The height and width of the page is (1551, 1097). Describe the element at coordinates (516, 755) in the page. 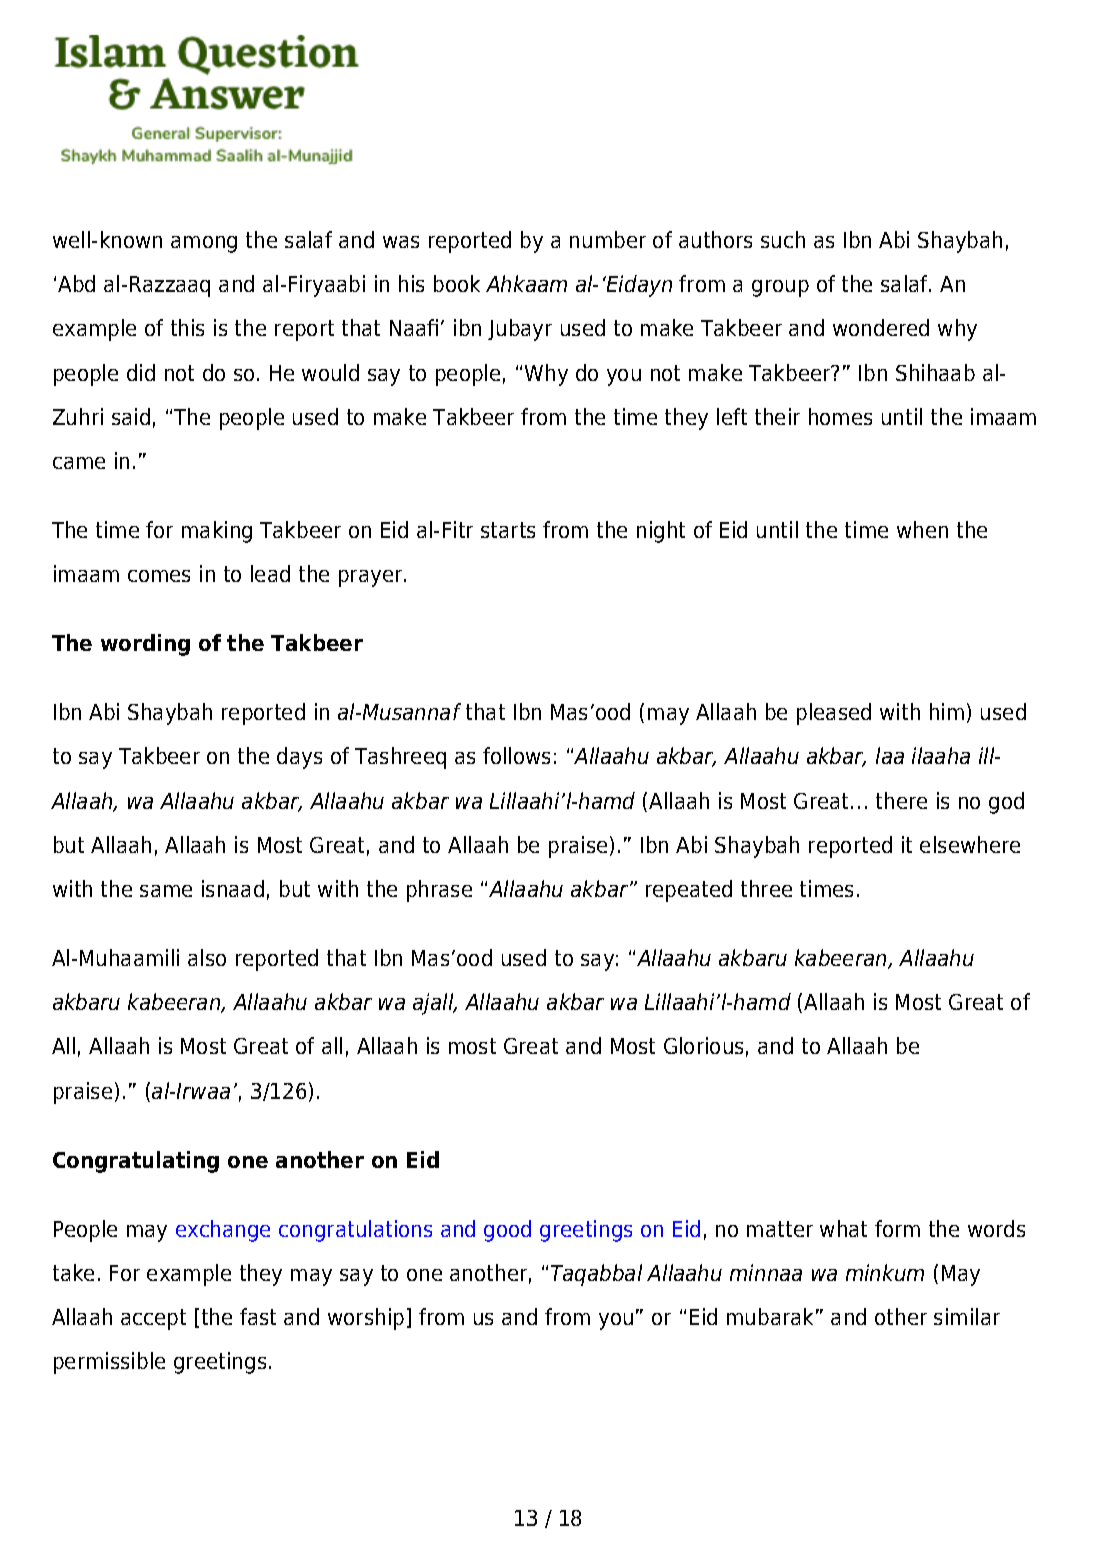

I see `follows` at that location.
